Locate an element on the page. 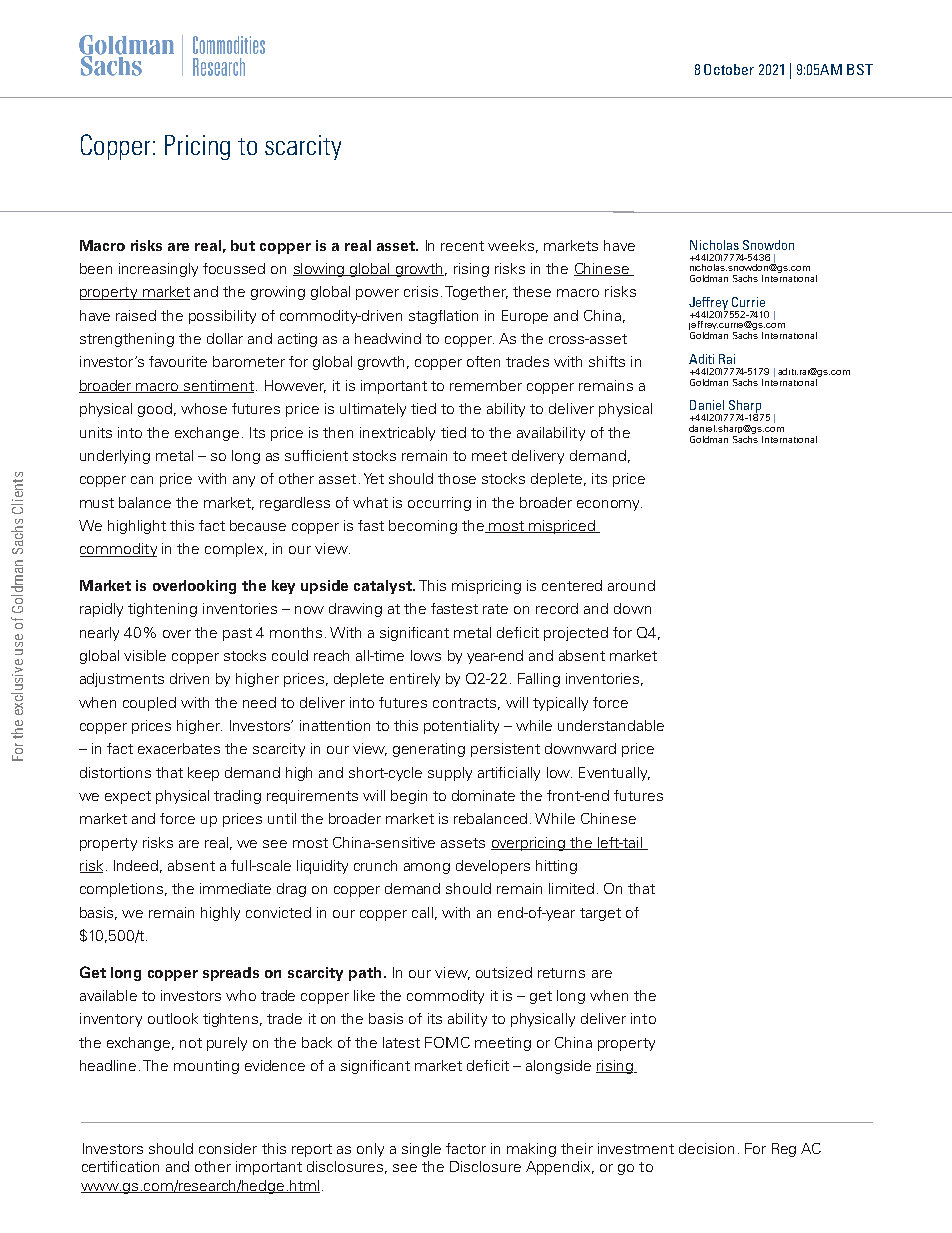 The height and width of the document is (1233, 952). rate is located at coordinates (495, 609).
